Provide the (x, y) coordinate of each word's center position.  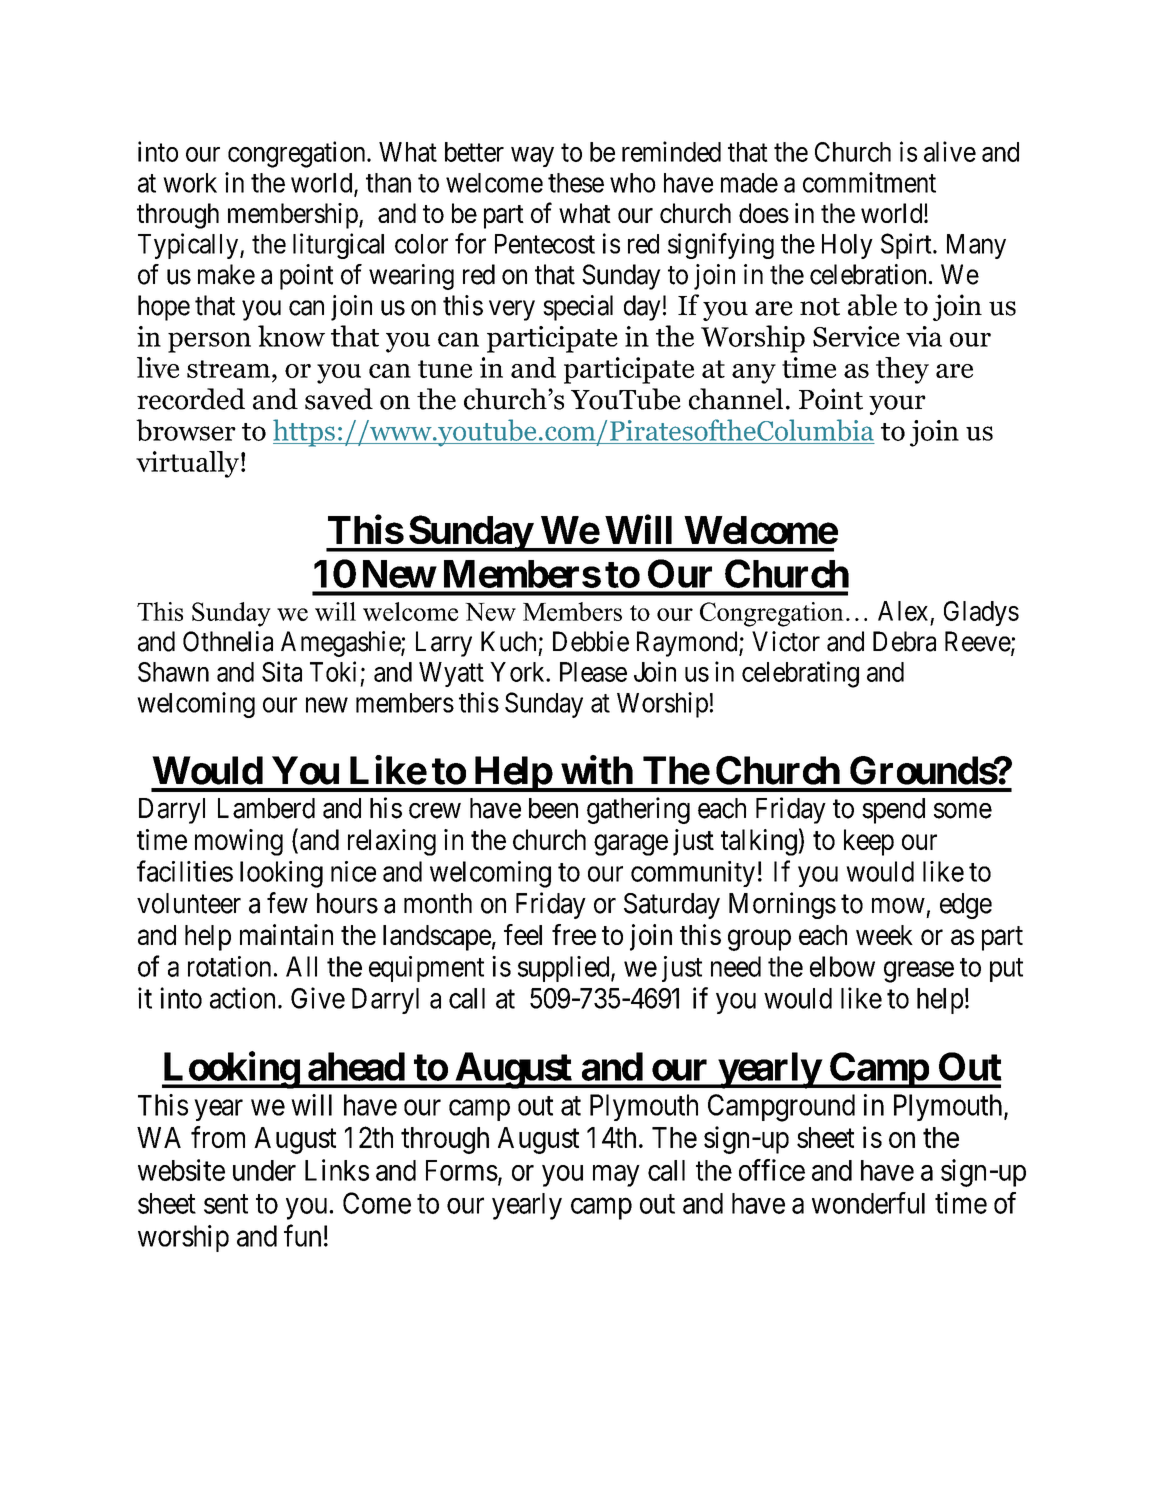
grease (919, 972)
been (553, 808)
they (902, 370)
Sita (282, 671)
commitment (869, 182)
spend (893, 811)
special (578, 308)
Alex (903, 611)
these (576, 183)
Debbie (591, 641)
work (190, 183)
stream (230, 369)
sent (226, 1204)
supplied (565, 969)
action (242, 998)
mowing (239, 842)
